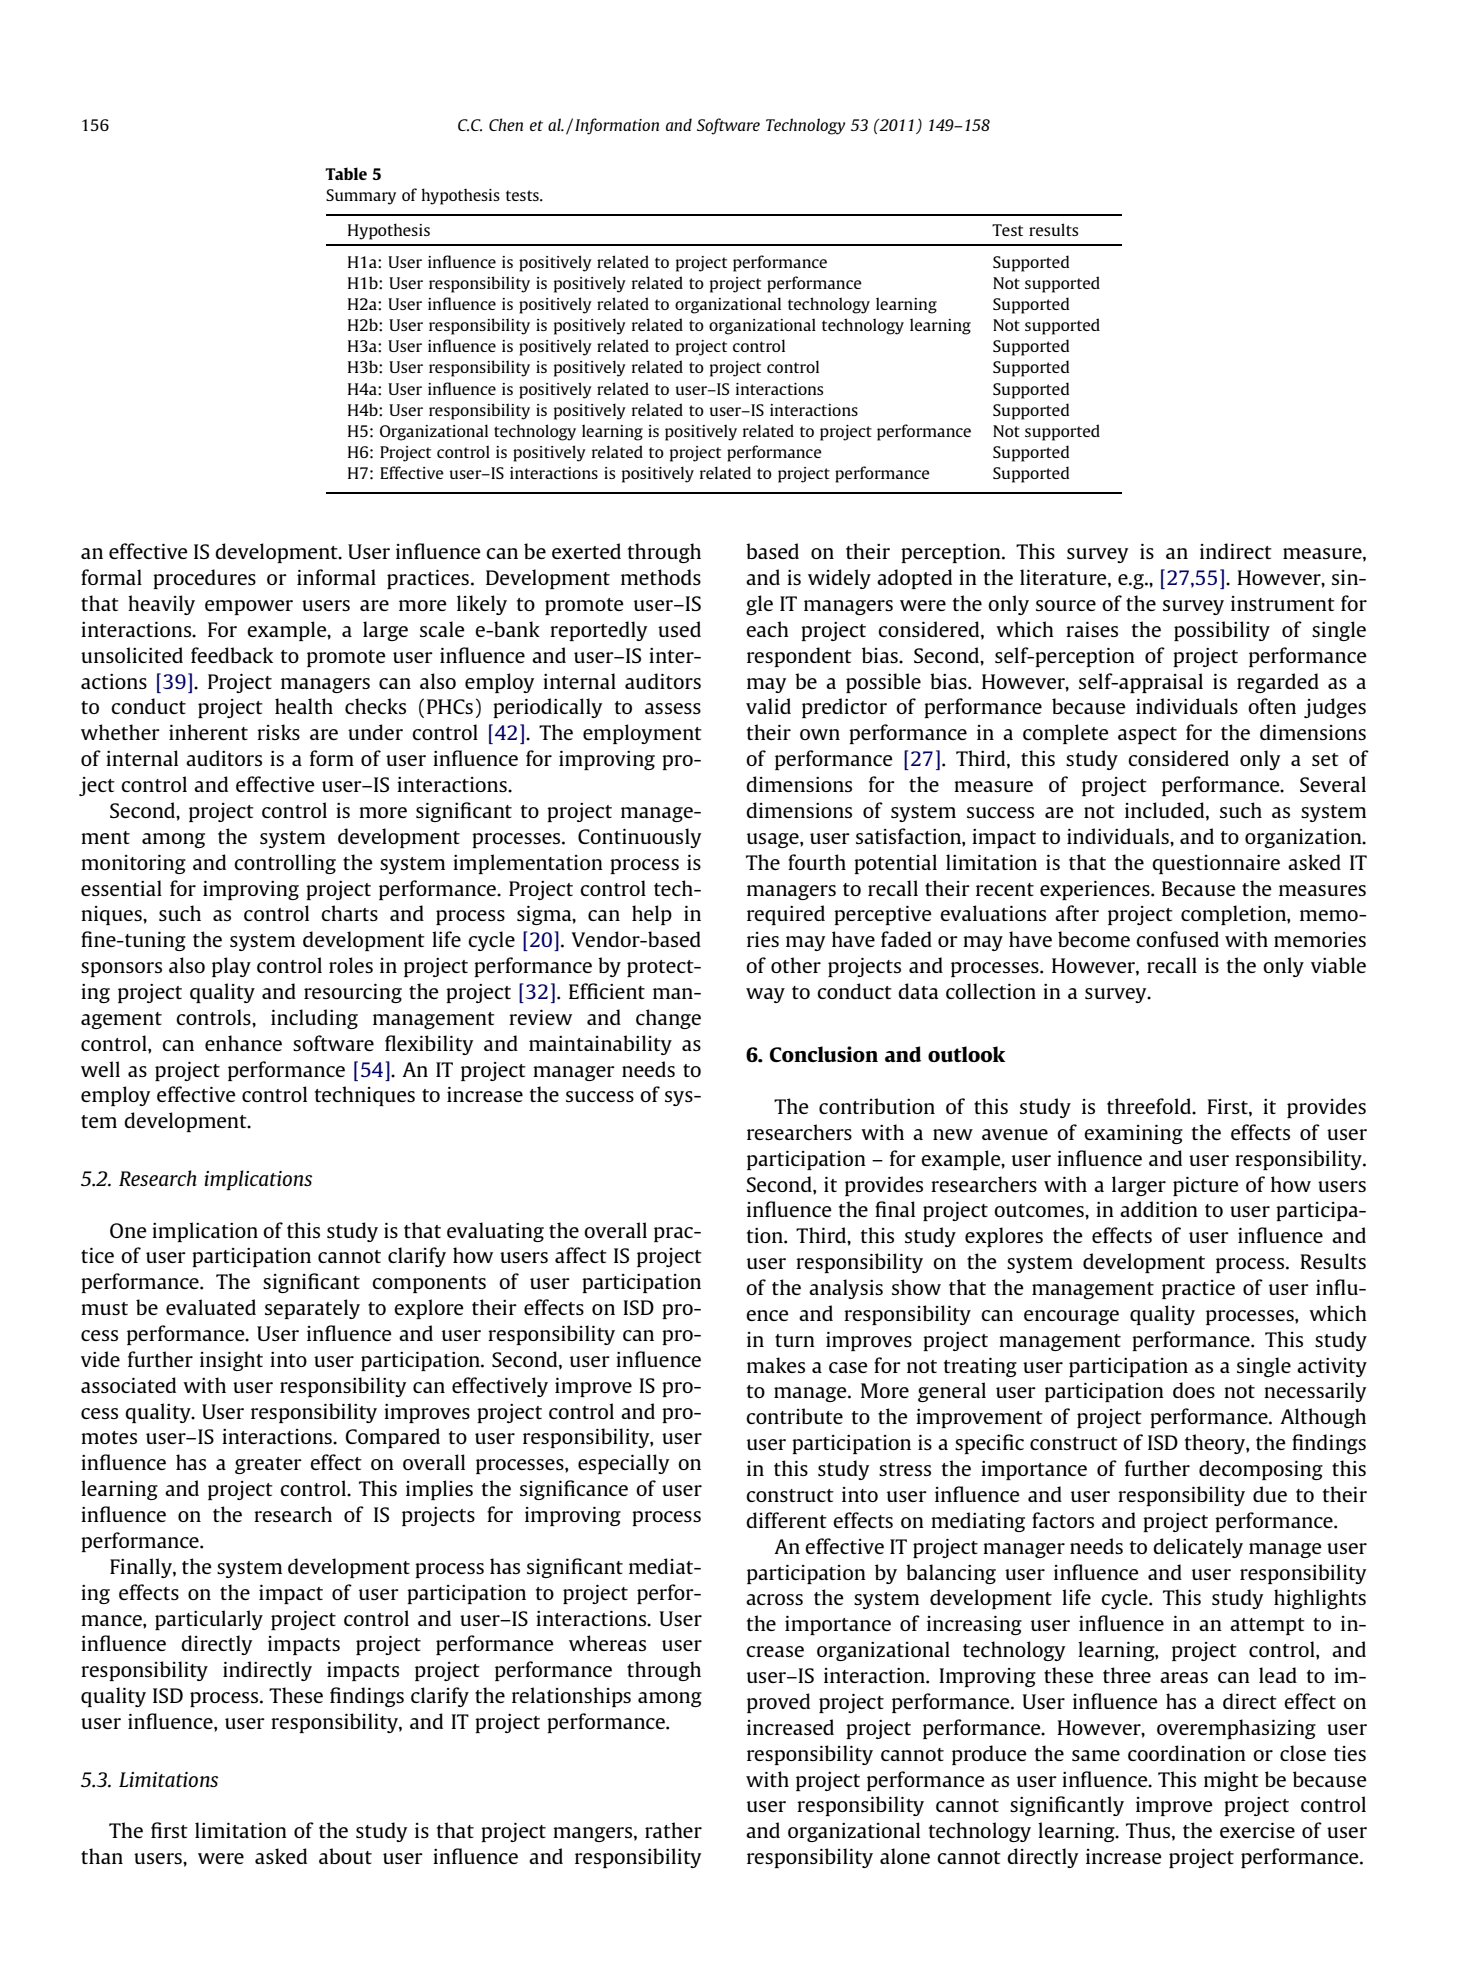 Image resolution: width=1472 pixels, height=1963 pixels. Describe the element at coordinates (673, 1830) in the screenshot. I see `rather` at that location.
